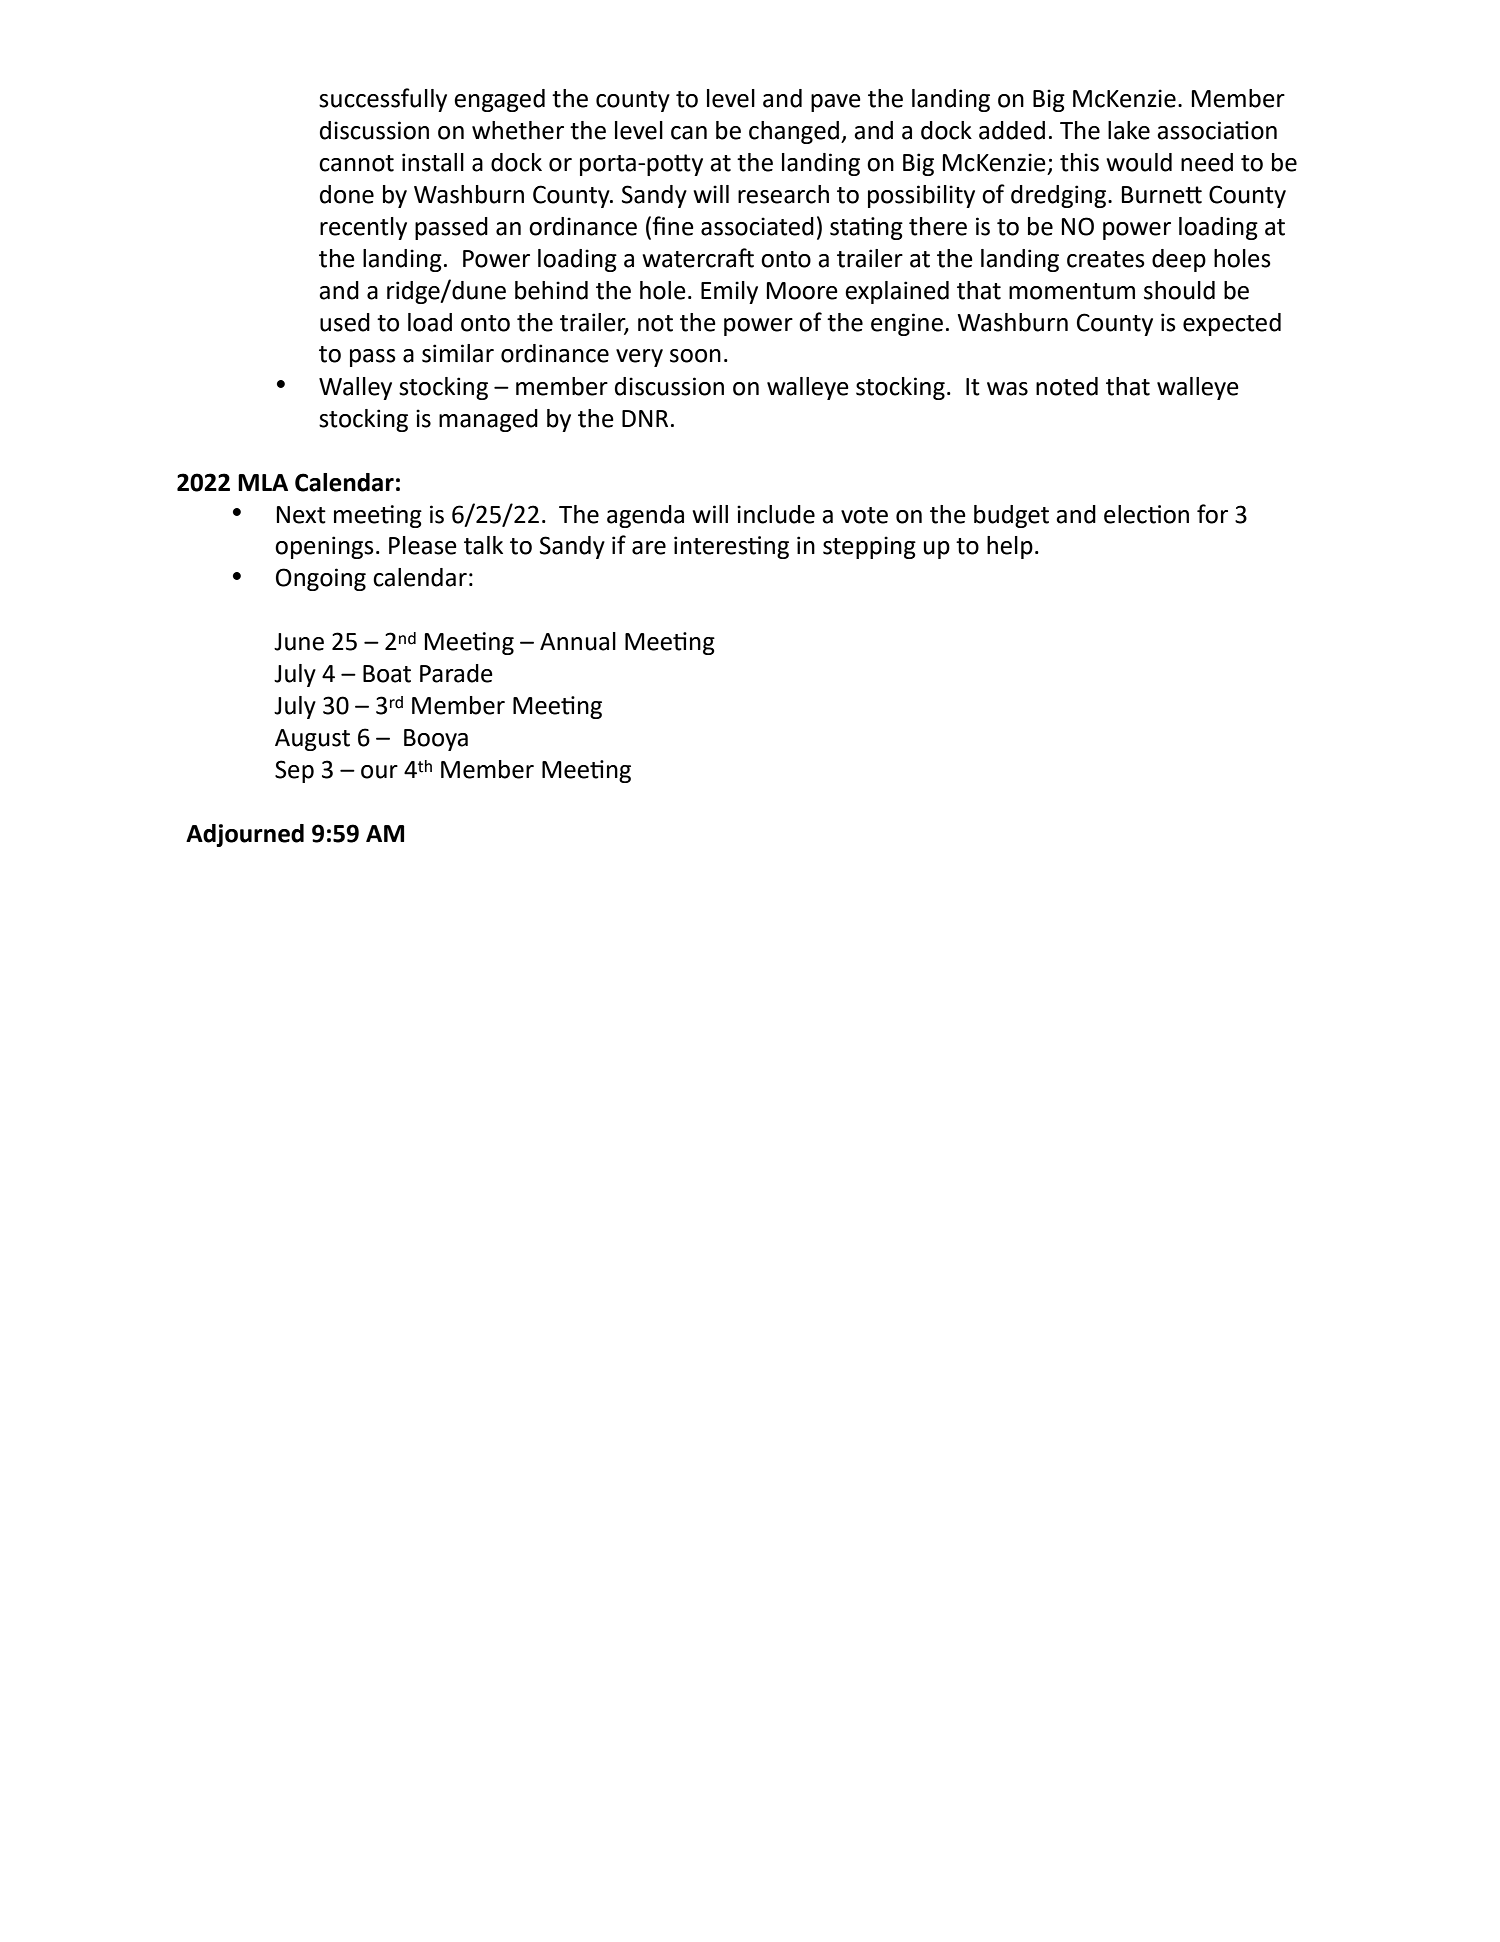  What do you see at coordinates (383, 100) in the document?
I see `successfully` at bounding box center [383, 100].
